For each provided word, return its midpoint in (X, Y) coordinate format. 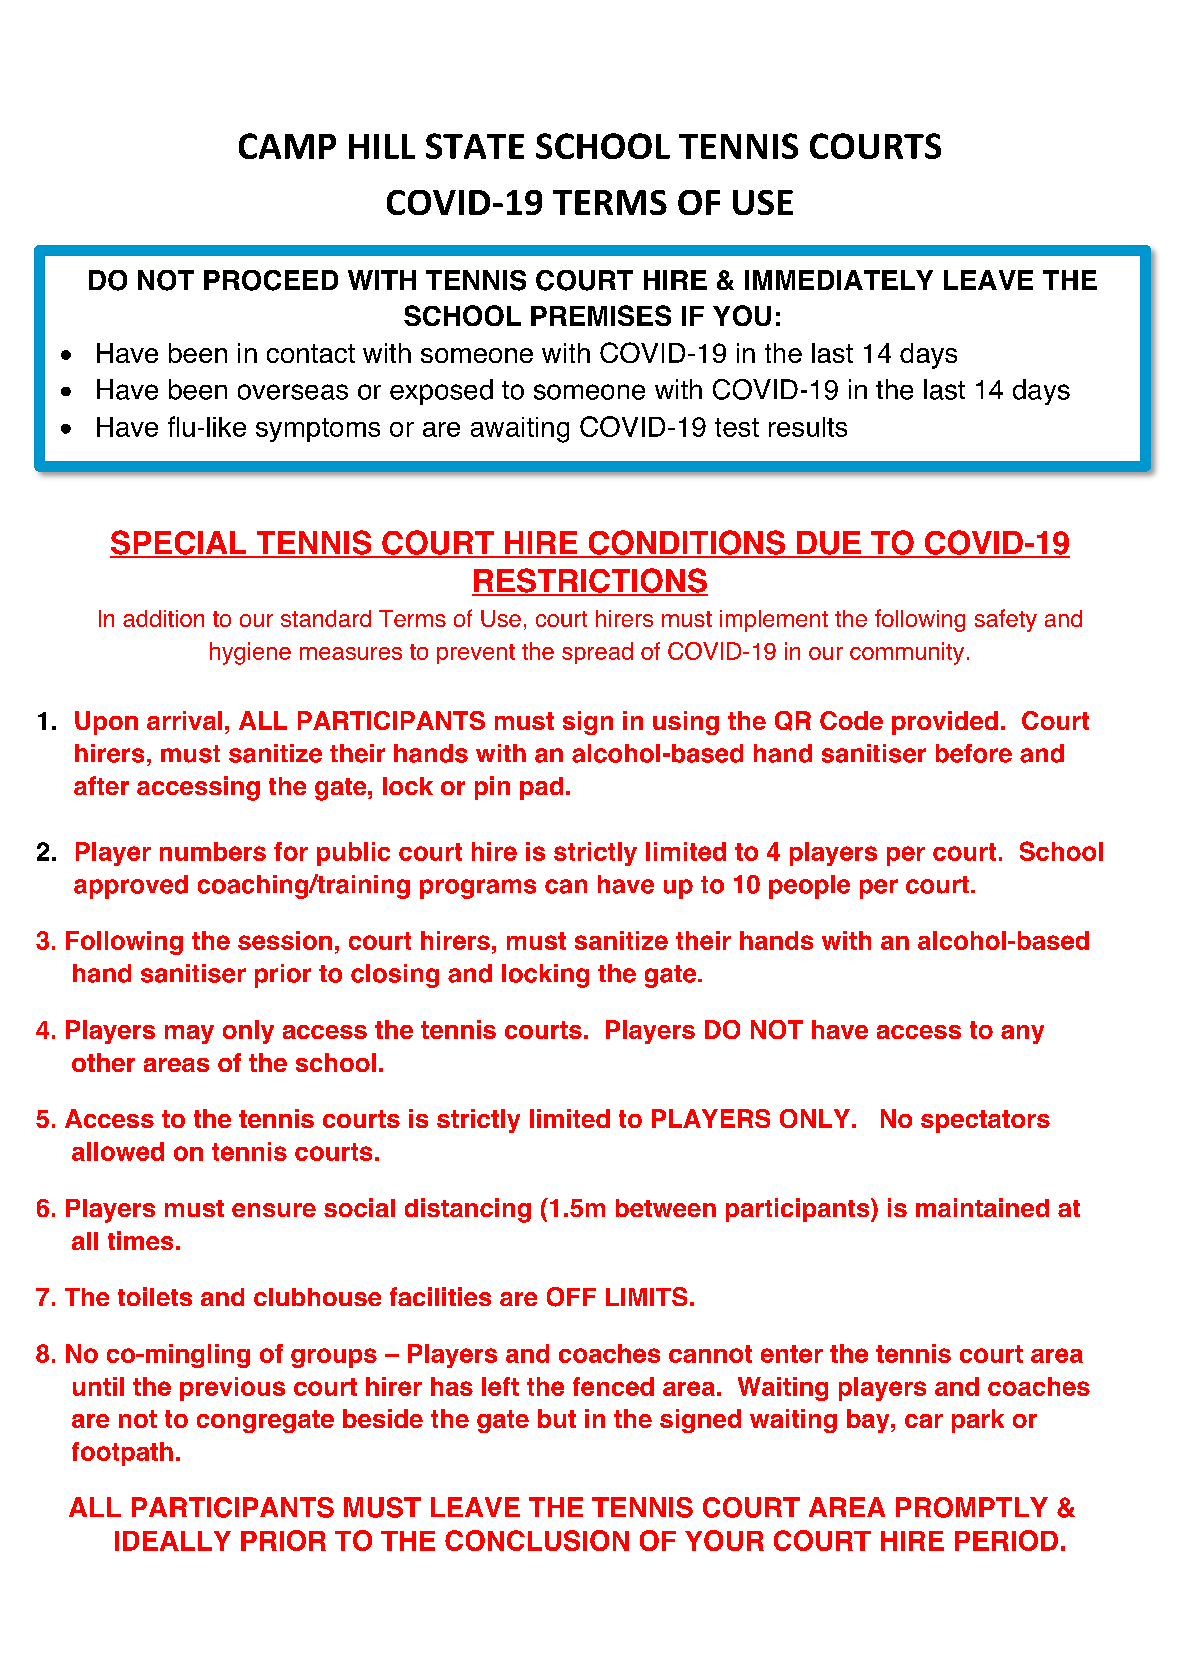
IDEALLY (173, 1541)
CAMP (287, 146)
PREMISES (601, 315)
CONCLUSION (537, 1540)
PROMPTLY (972, 1507)
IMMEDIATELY (839, 280)
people (809, 887)
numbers (213, 851)
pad (541, 788)
